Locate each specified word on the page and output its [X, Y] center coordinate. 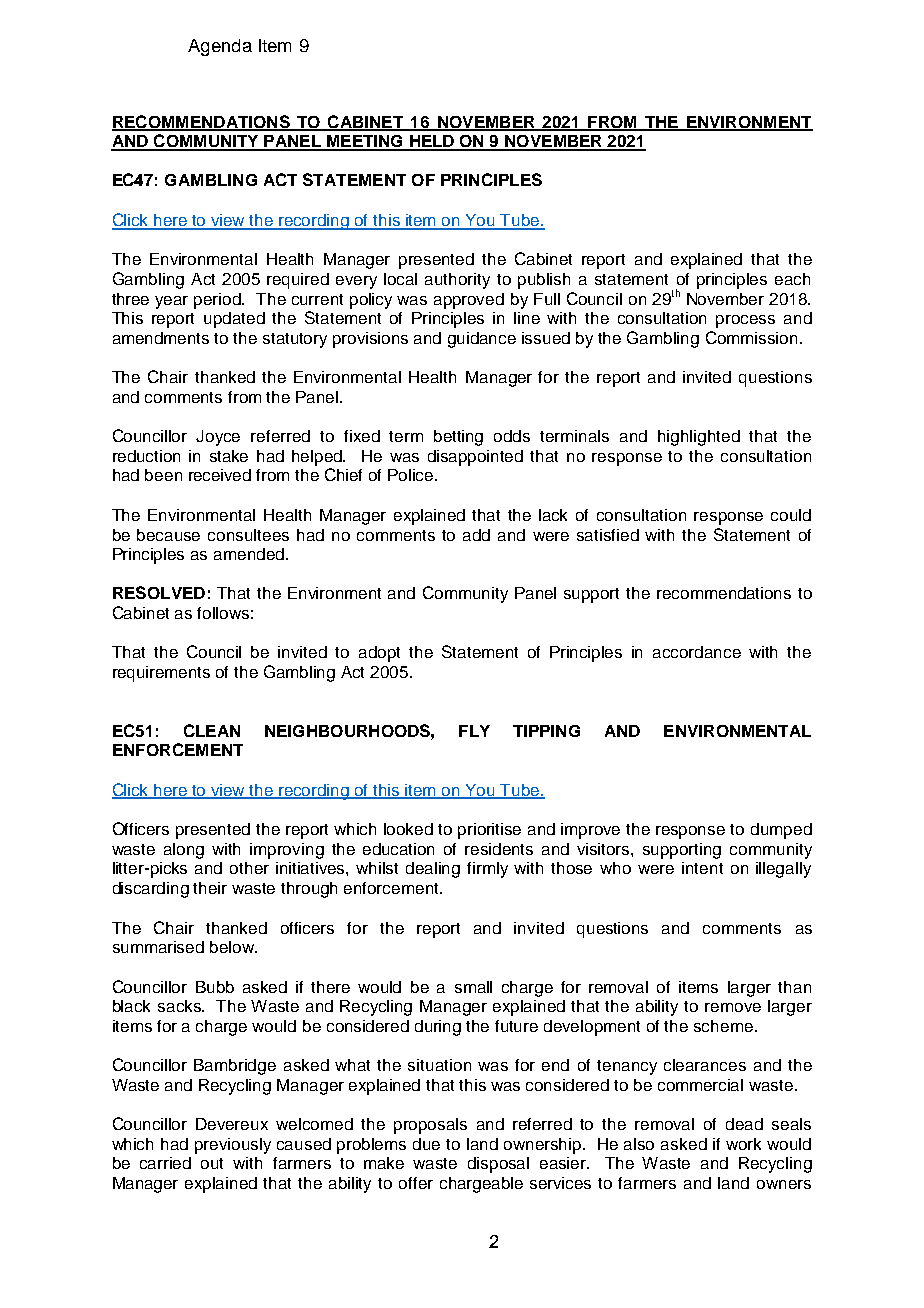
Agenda [220, 47]
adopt [379, 654]
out [212, 1163]
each [792, 279]
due [426, 1144]
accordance [697, 652]
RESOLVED [159, 592]
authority [457, 281]
